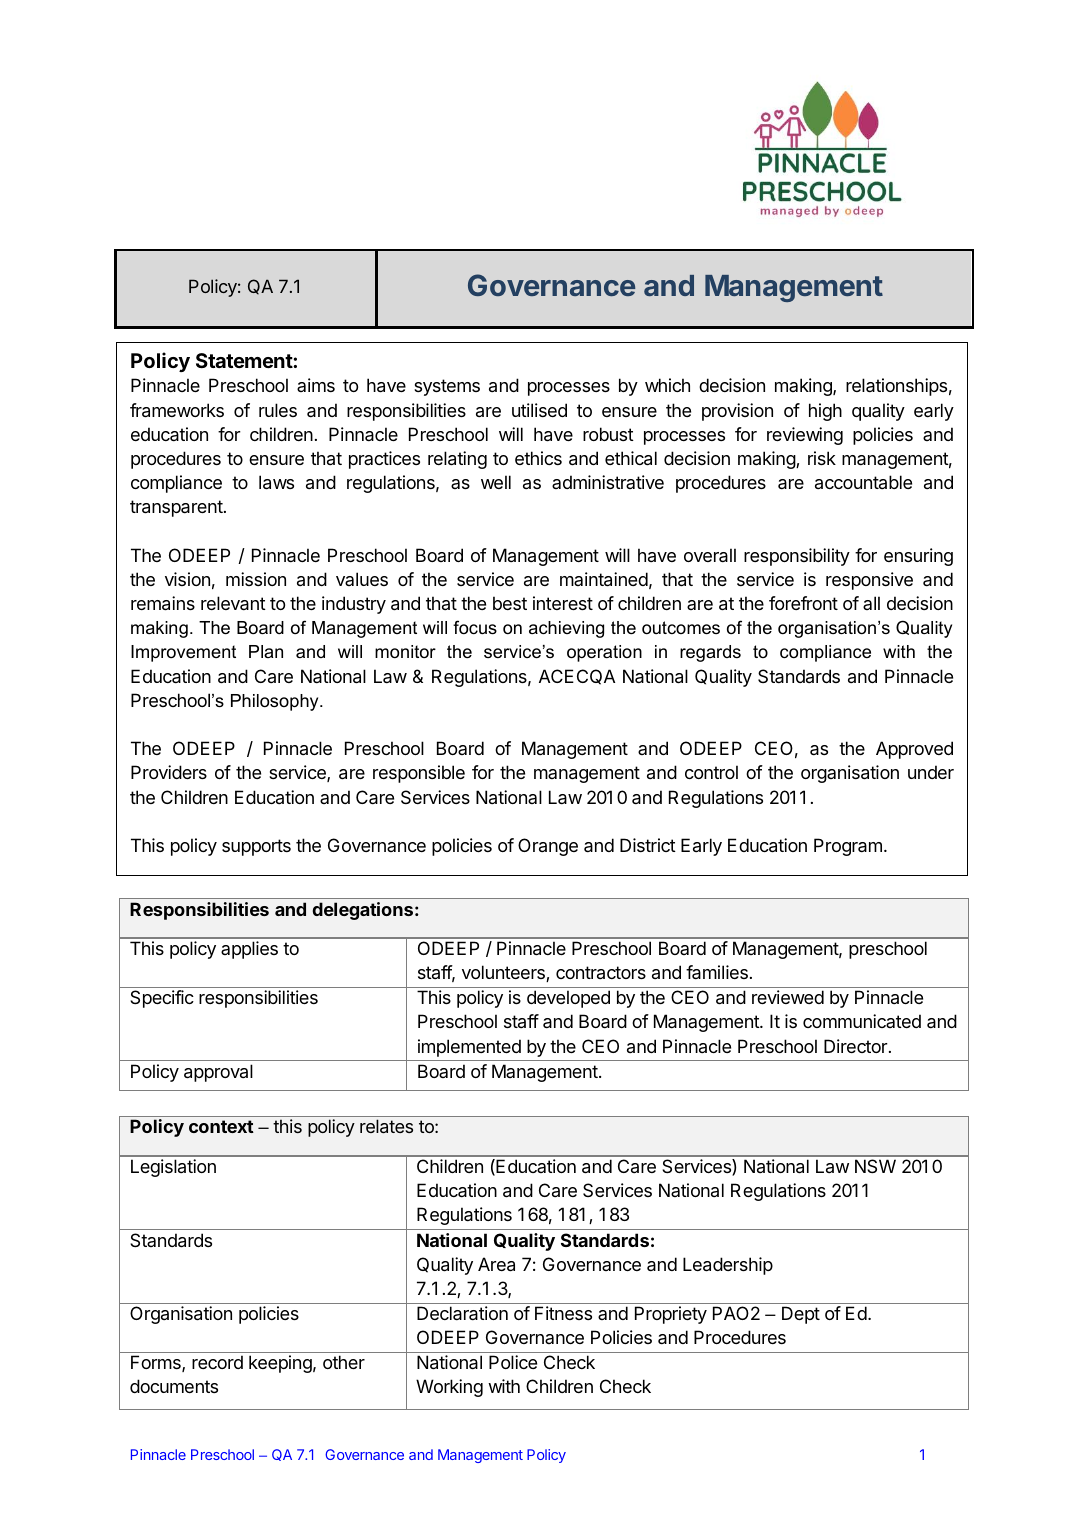 The image size is (1088, 1539). I want to click on implemented, so click(469, 1048).
